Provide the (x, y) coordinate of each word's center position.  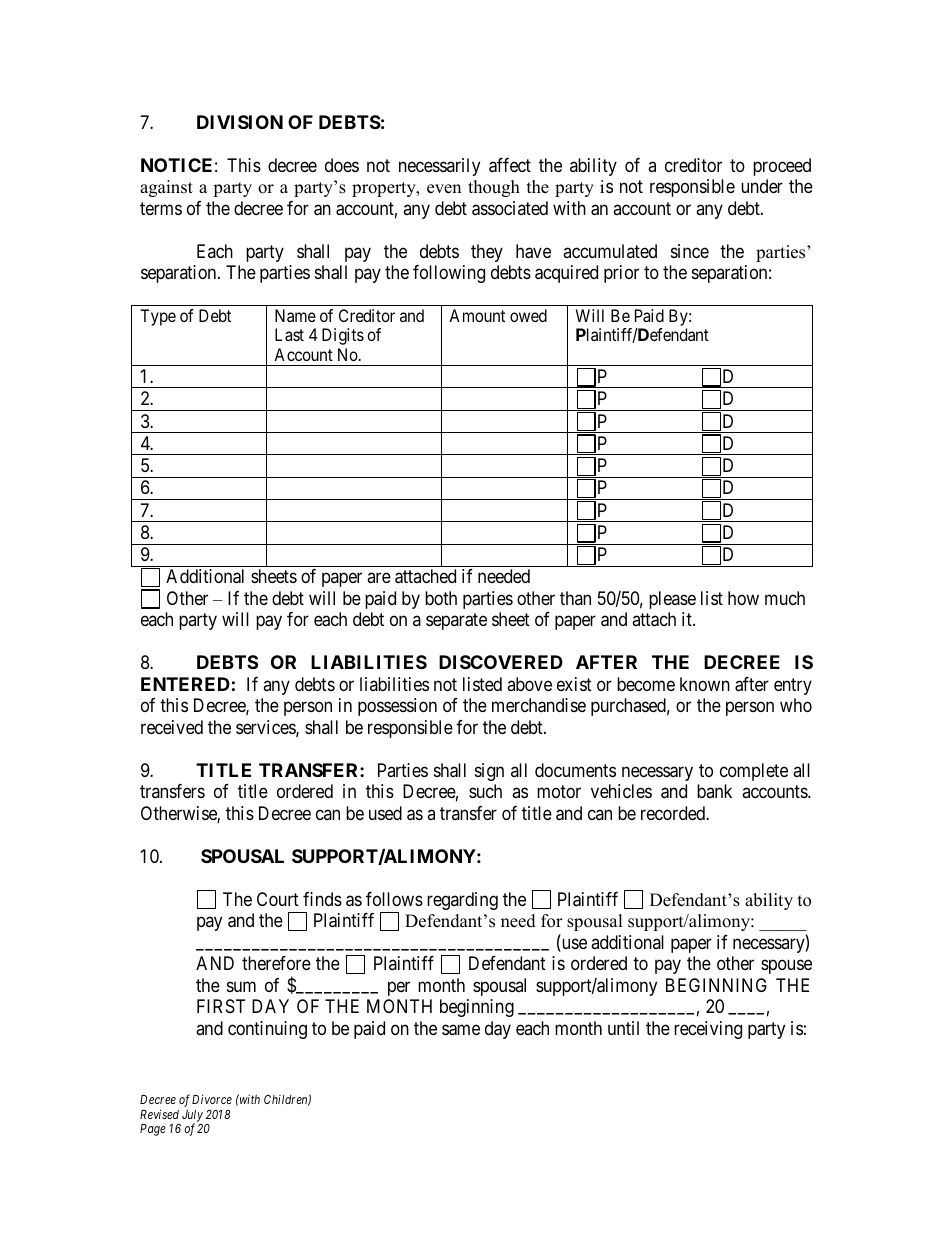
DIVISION (240, 122)
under (762, 186)
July (192, 1117)
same (461, 1030)
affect (510, 165)
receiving (708, 1030)
